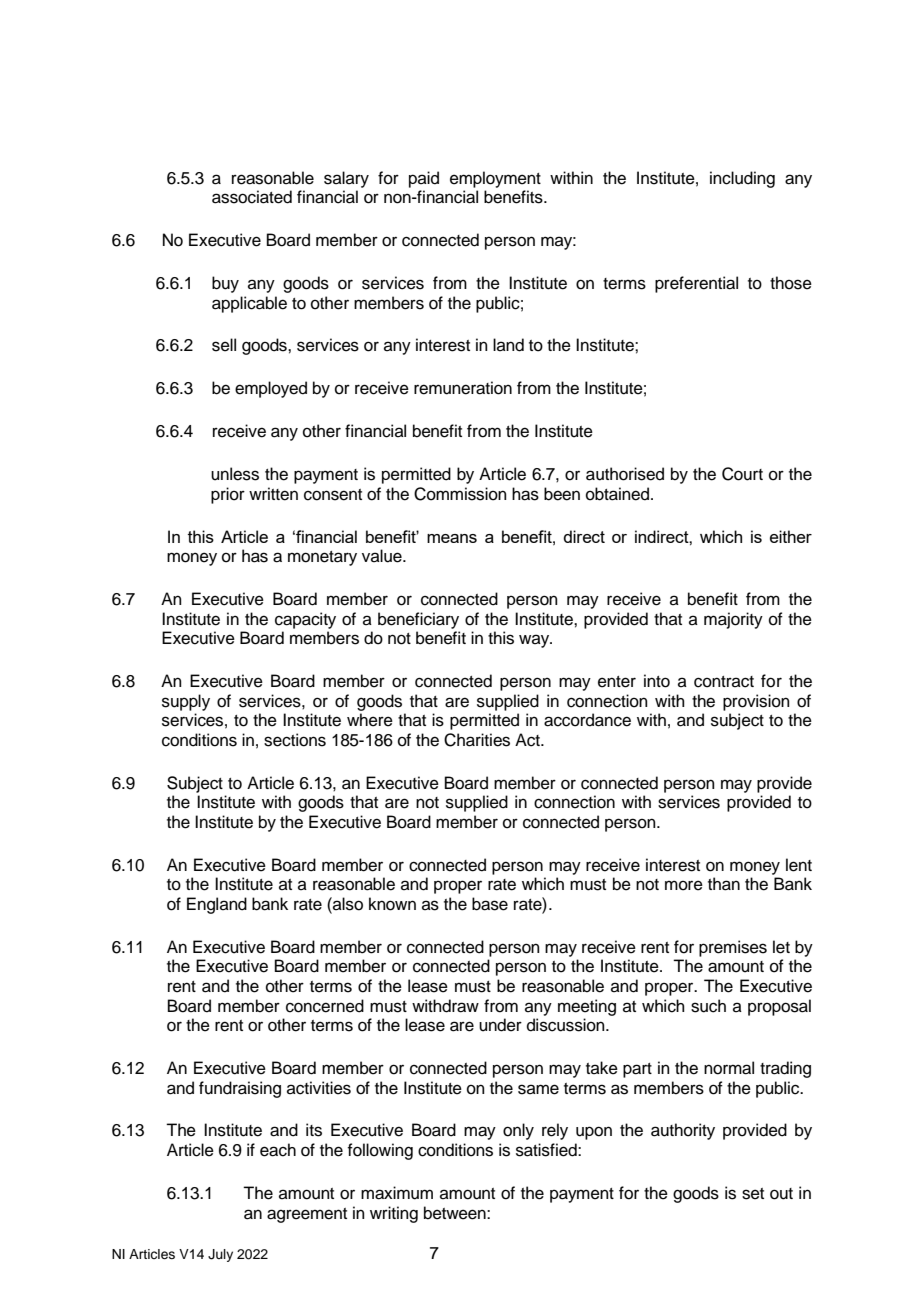 This screenshot has height=1308, width=924. What do you see at coordinates (490, 904) in the screenshot?
I see `base` at bounding box center [490, 904].
